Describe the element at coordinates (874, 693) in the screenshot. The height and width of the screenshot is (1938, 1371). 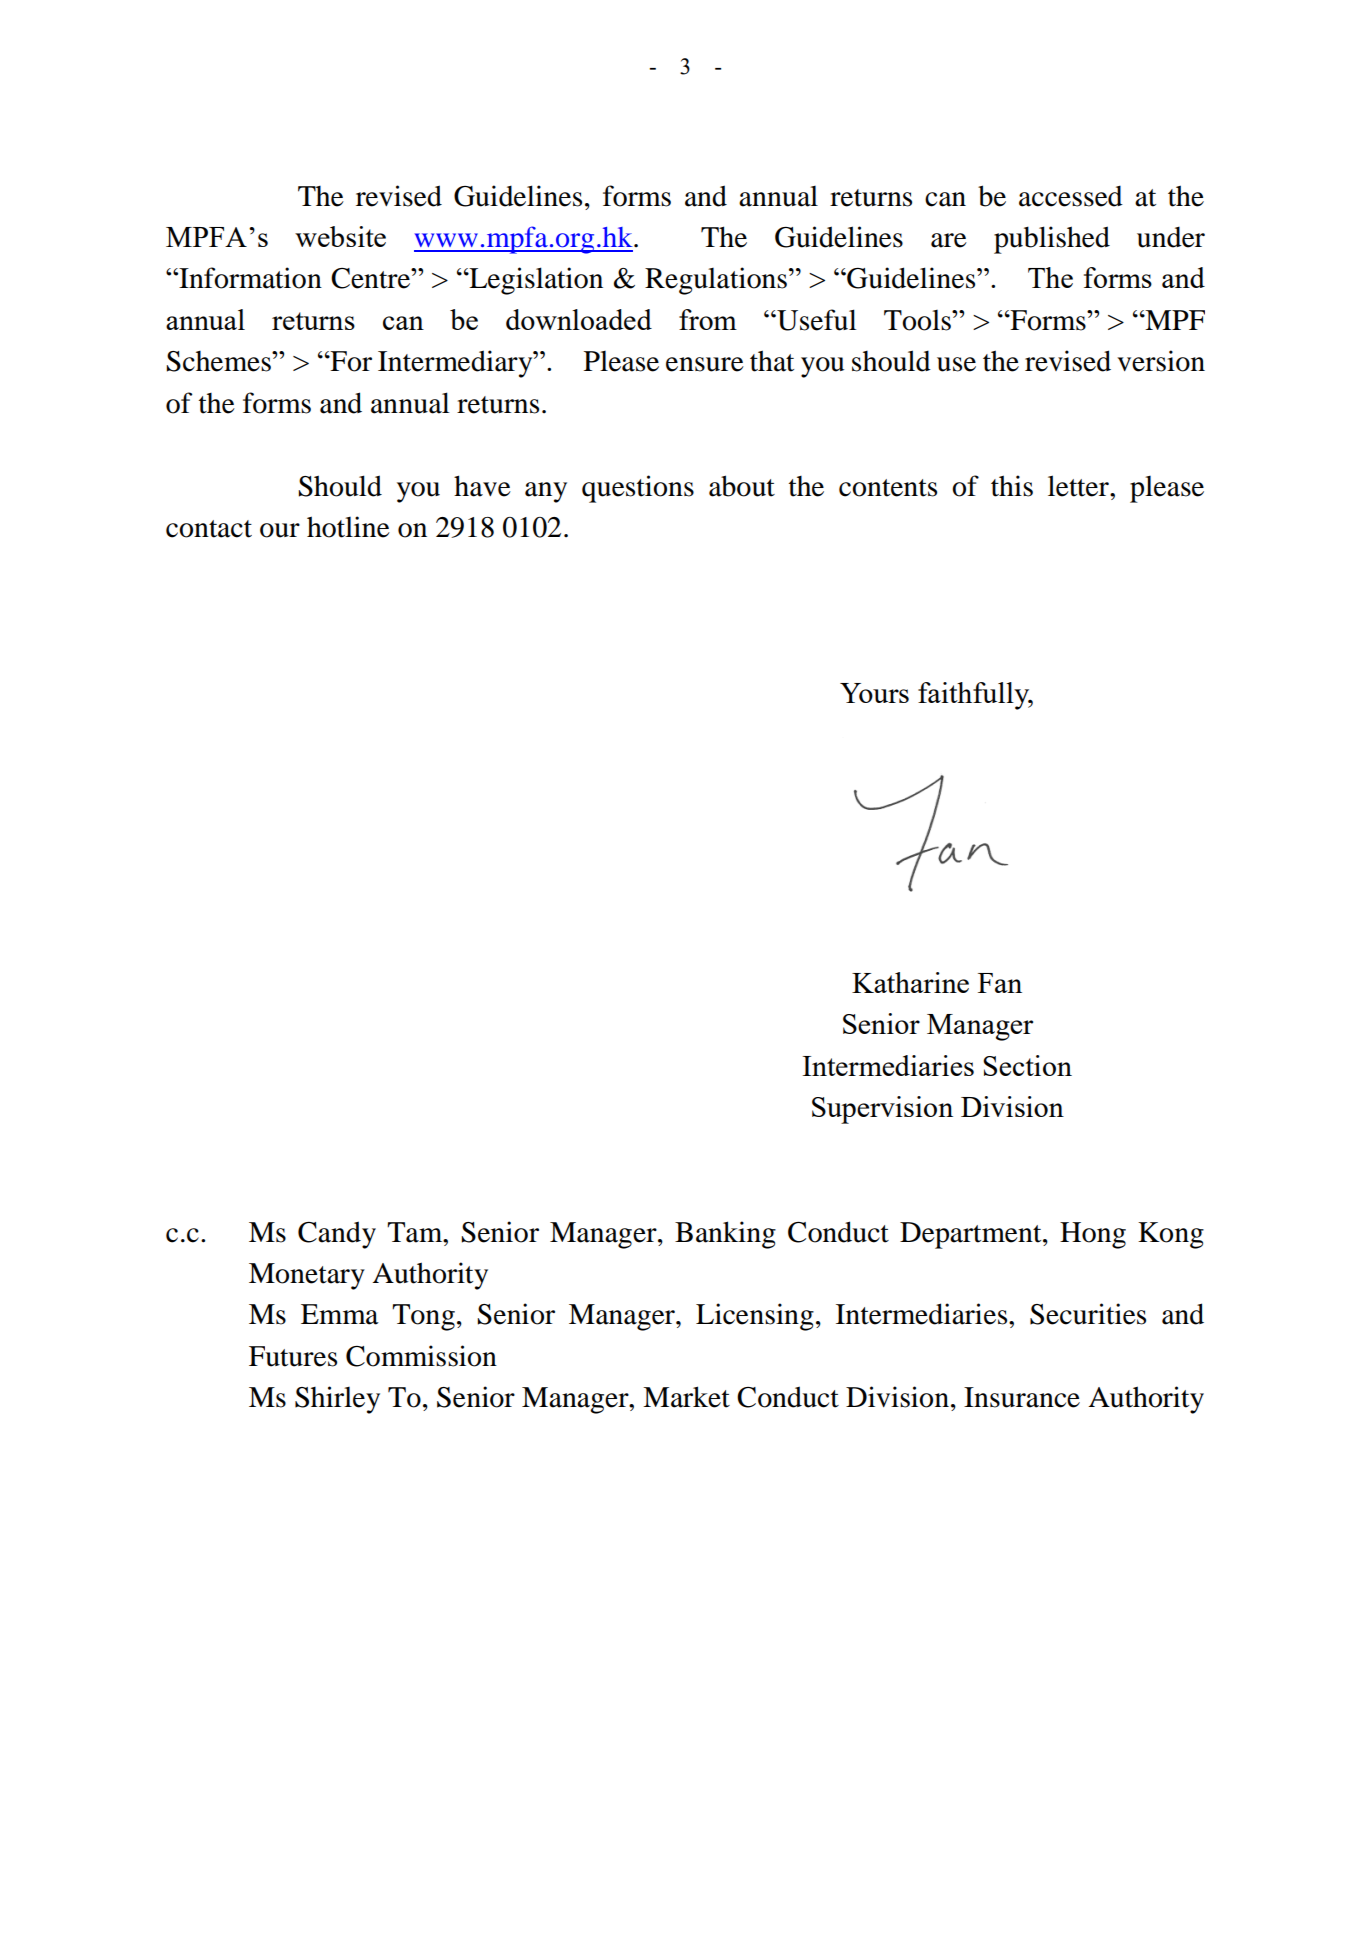
I see `Yours` at that location.
